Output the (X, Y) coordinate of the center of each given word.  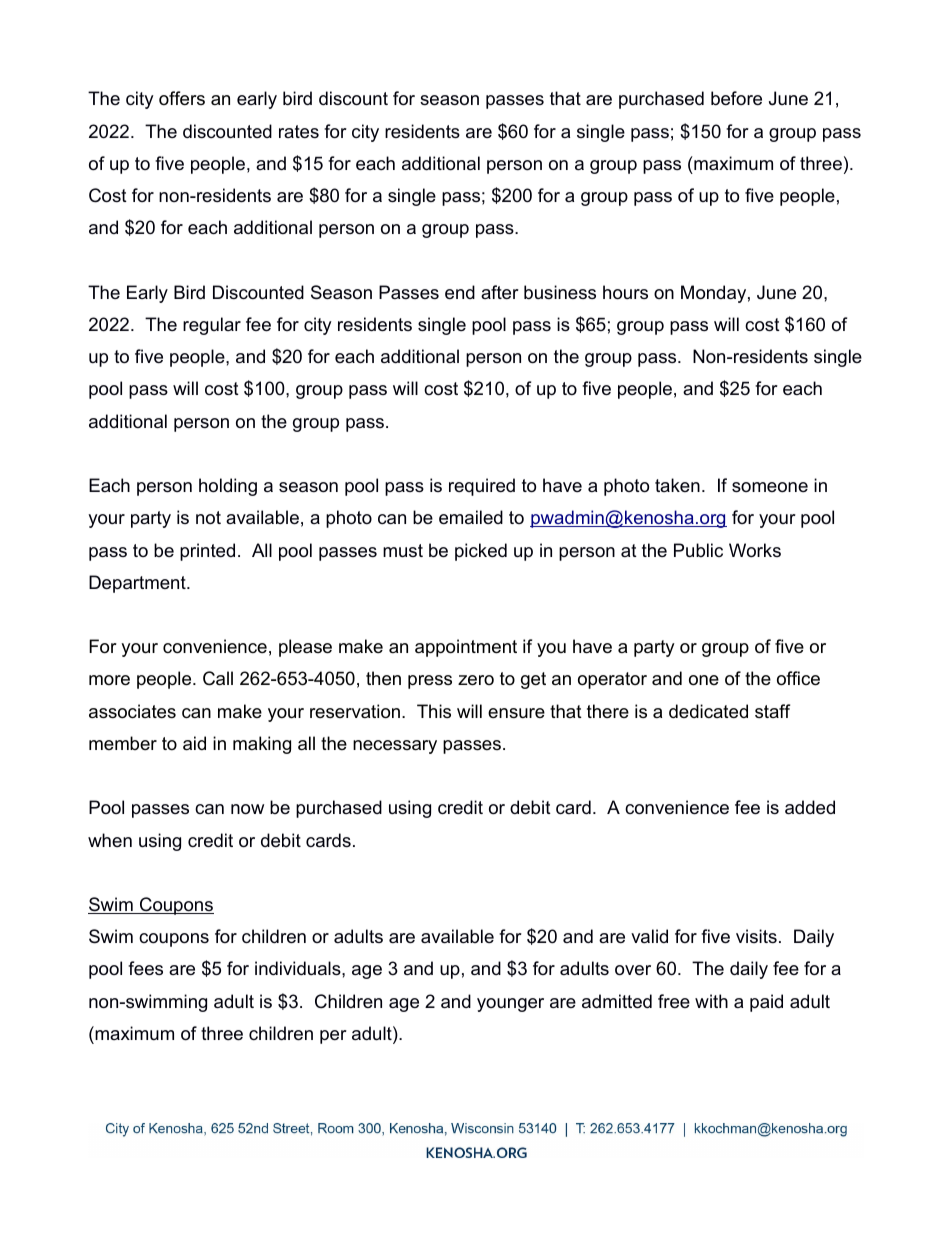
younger (510, 1005)
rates (299, 132)
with (711, 1001)
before (736, 98)
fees (145, 968)
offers (182, 98)
